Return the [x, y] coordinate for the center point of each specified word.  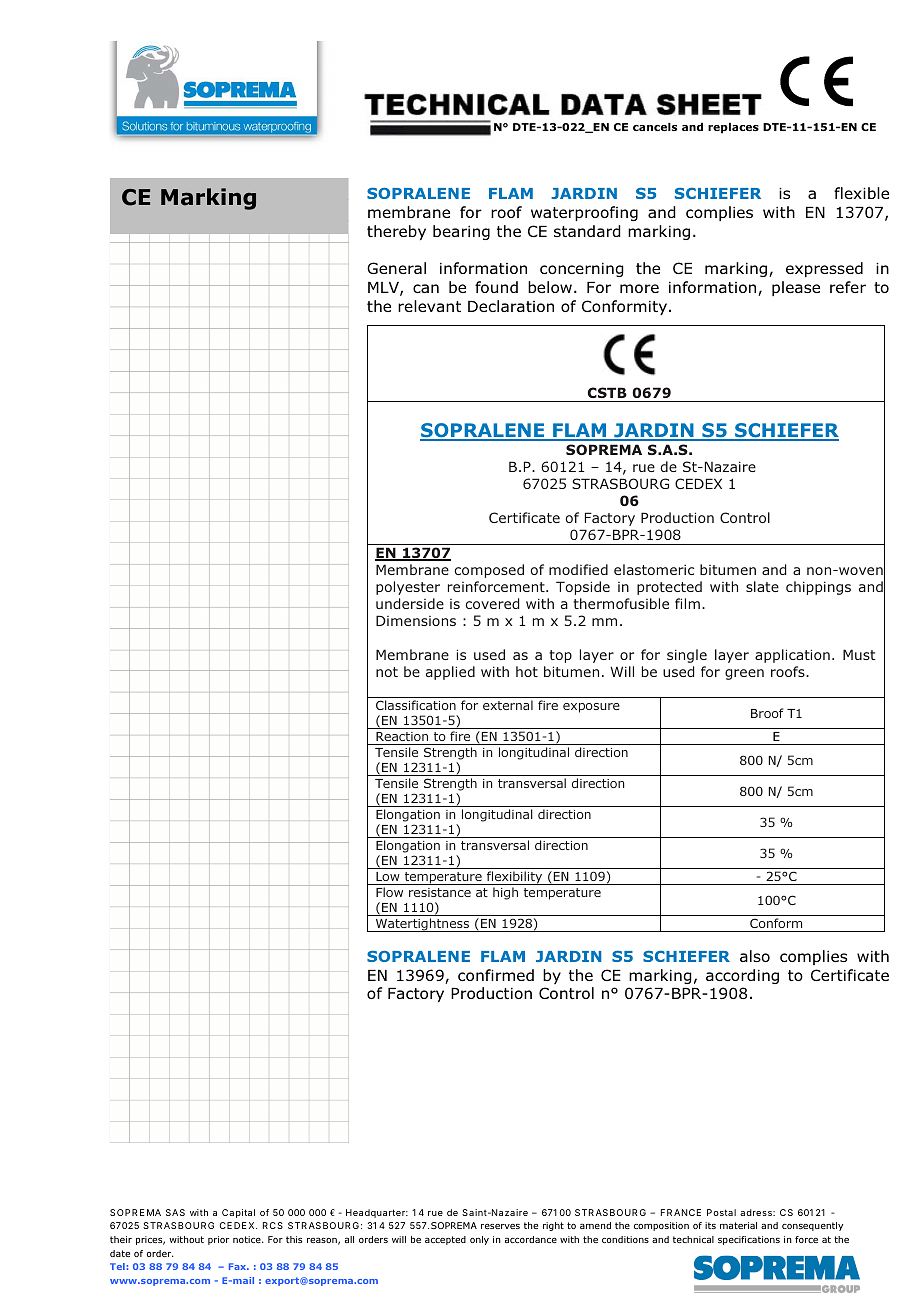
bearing [461, 232]
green [744, 674]
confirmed [496, 975]
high [505, 893]
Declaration [511, 306]
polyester [408, 588]
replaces [733, 128]
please [796, 288]
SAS [175, 1212]
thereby [396, 232]
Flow [389, 892]
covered [492, 603]
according [742, 976]
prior [218, 1240]
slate [762, 586]
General [396, 268]
